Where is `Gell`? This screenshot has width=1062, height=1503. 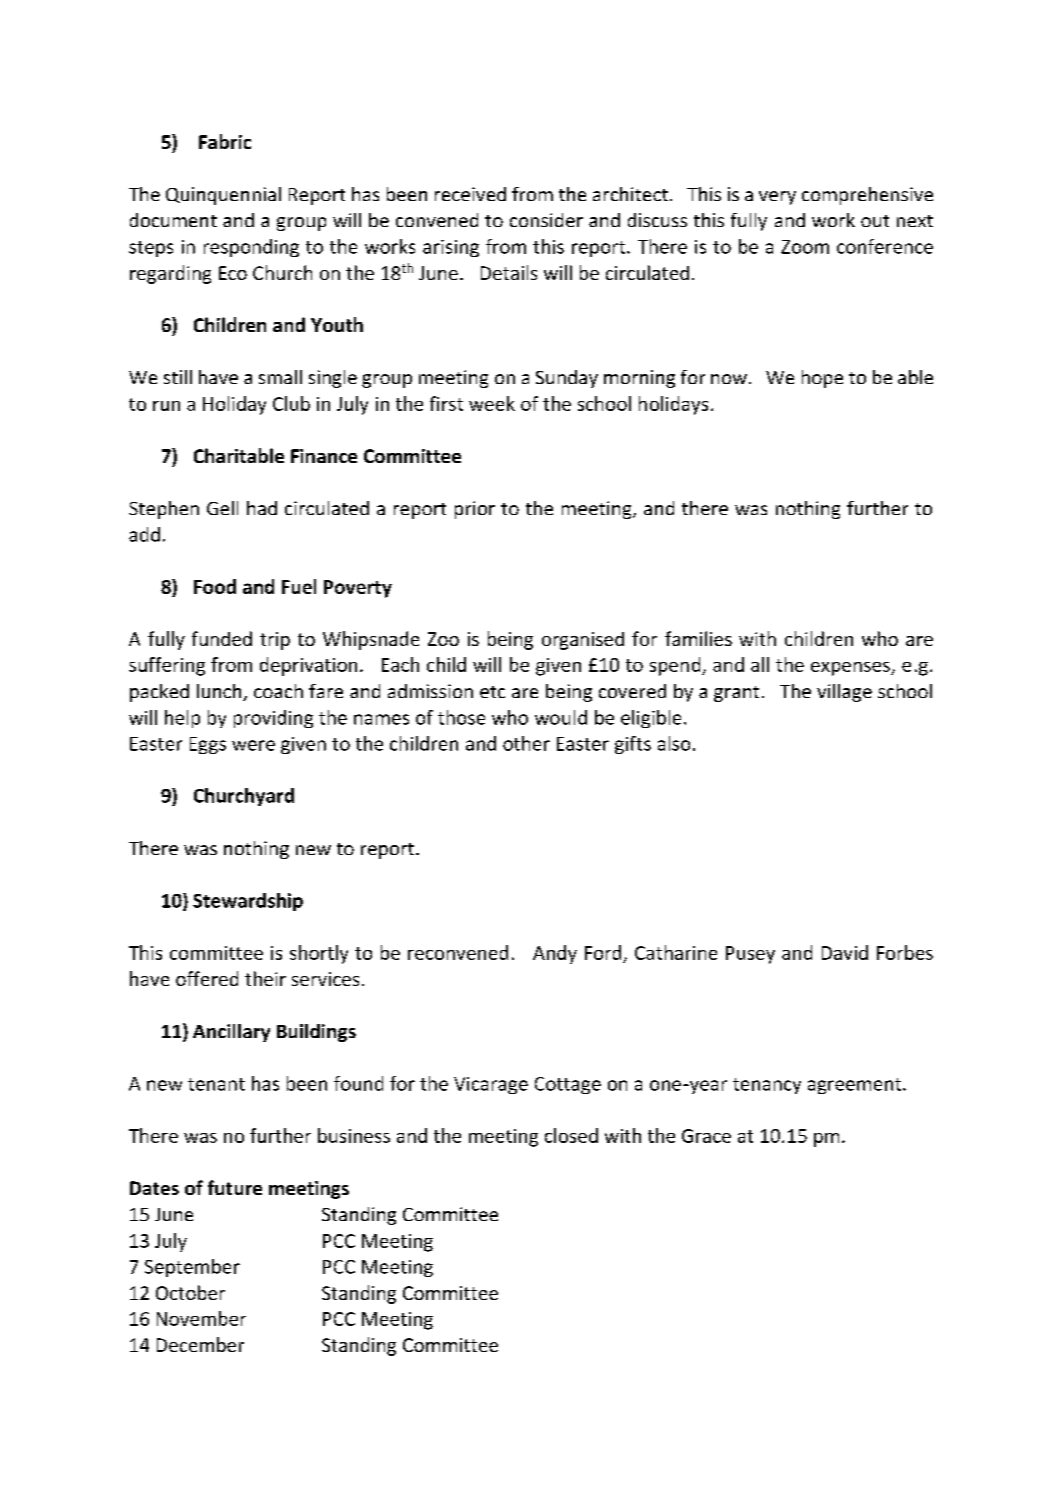
Gell is located at coordinates (222, 508).
